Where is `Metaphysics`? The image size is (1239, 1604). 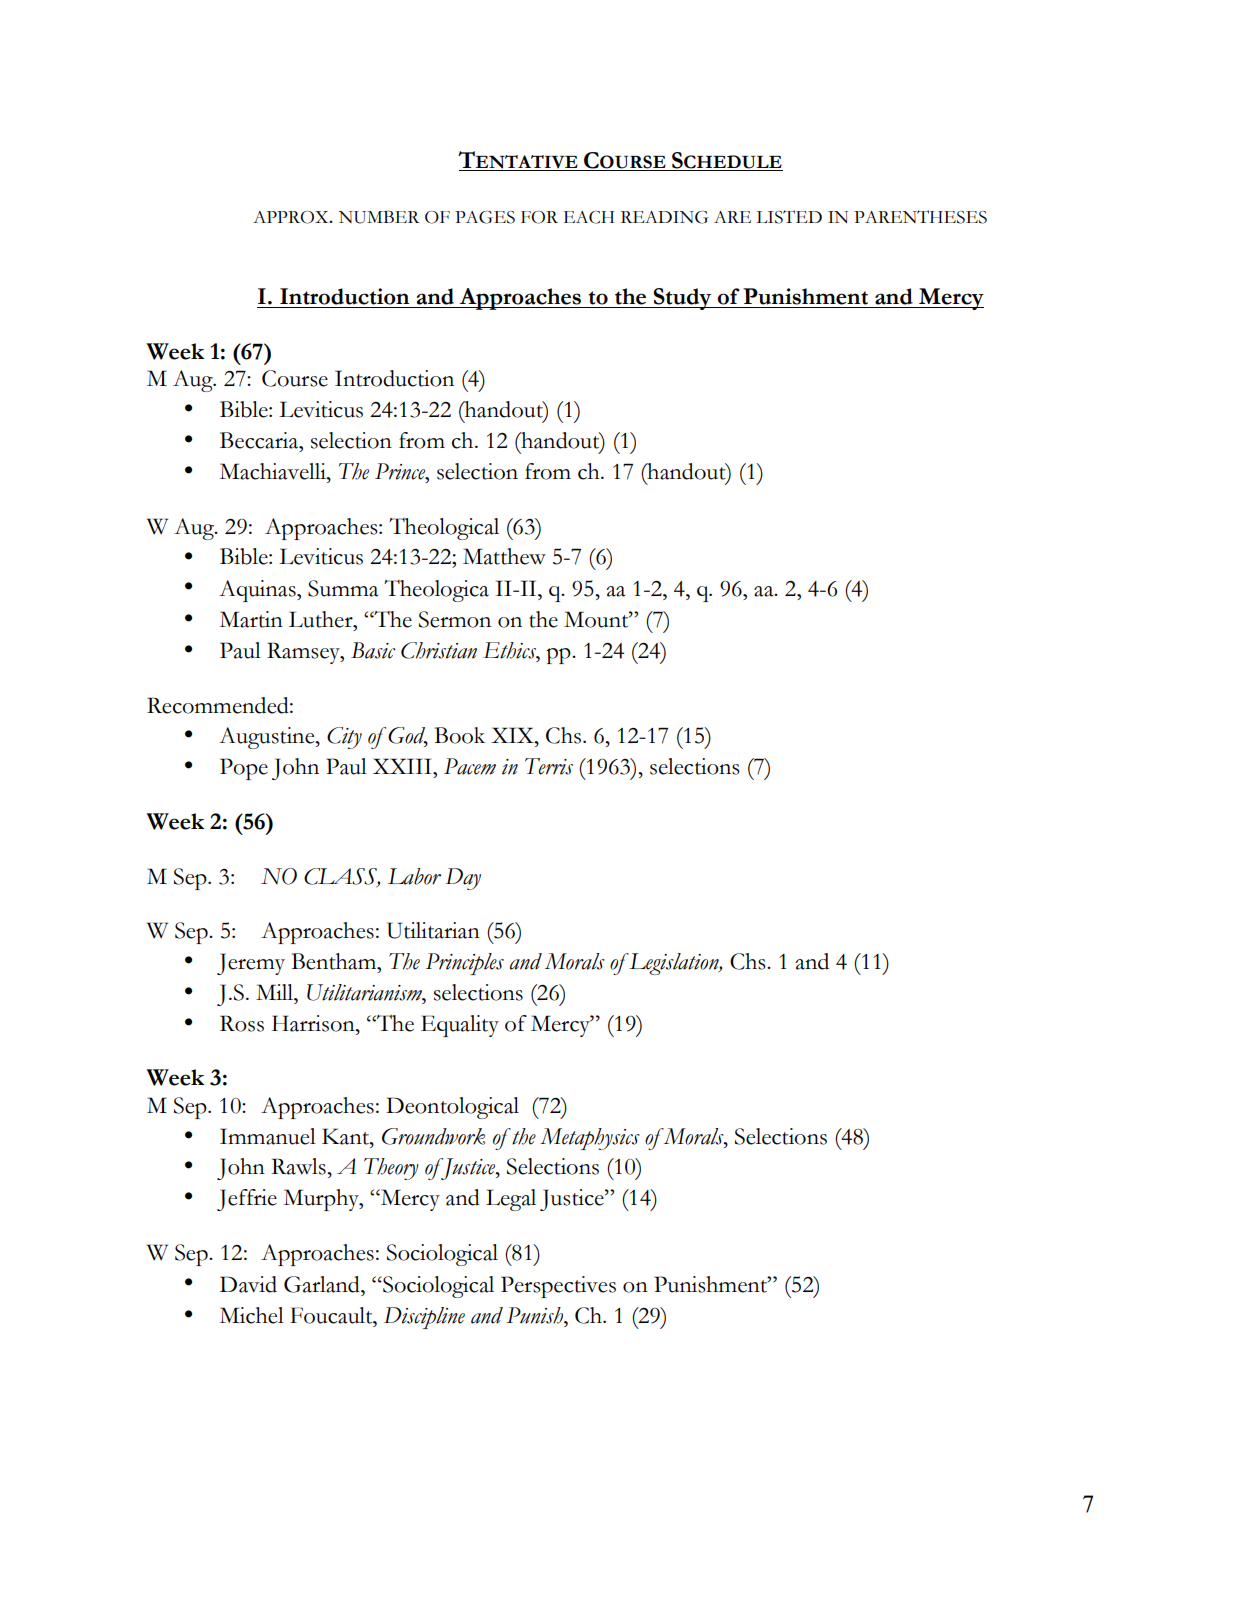
Metaphysics is located at coordinates (590, 1139).
